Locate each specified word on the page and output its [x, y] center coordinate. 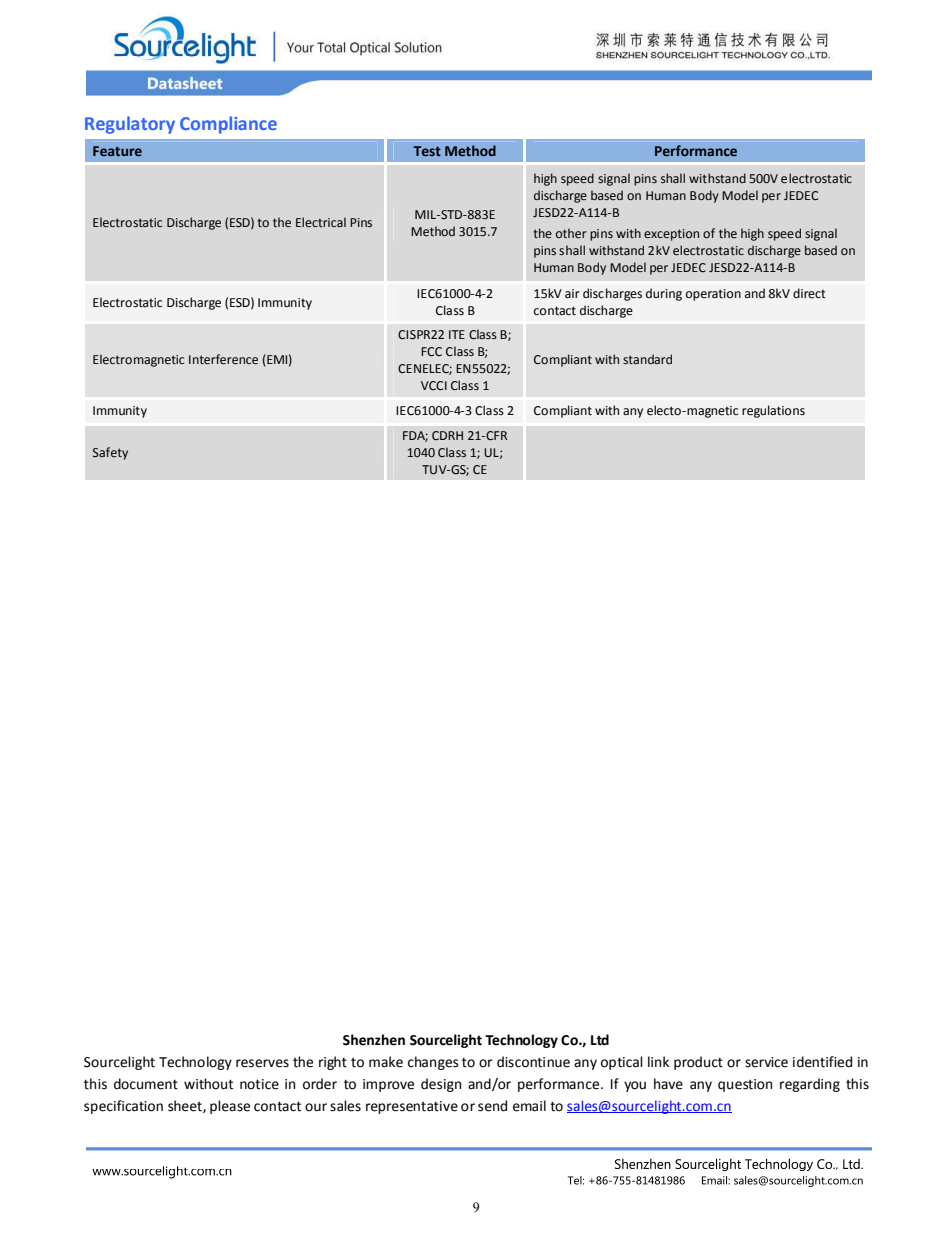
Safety [110, 453]
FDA [415, 436]
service [766, 1062]
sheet [186, 1106]
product [698, 1063]
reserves [262, 1063]
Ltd [600, 1040]
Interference [223, 359]
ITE [457, 334]
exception [671, 235]
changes [433, 1063]
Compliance [228, 125]
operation [713, 295]
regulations [773, 411]
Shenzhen [374, 1040]
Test [427, 151]
